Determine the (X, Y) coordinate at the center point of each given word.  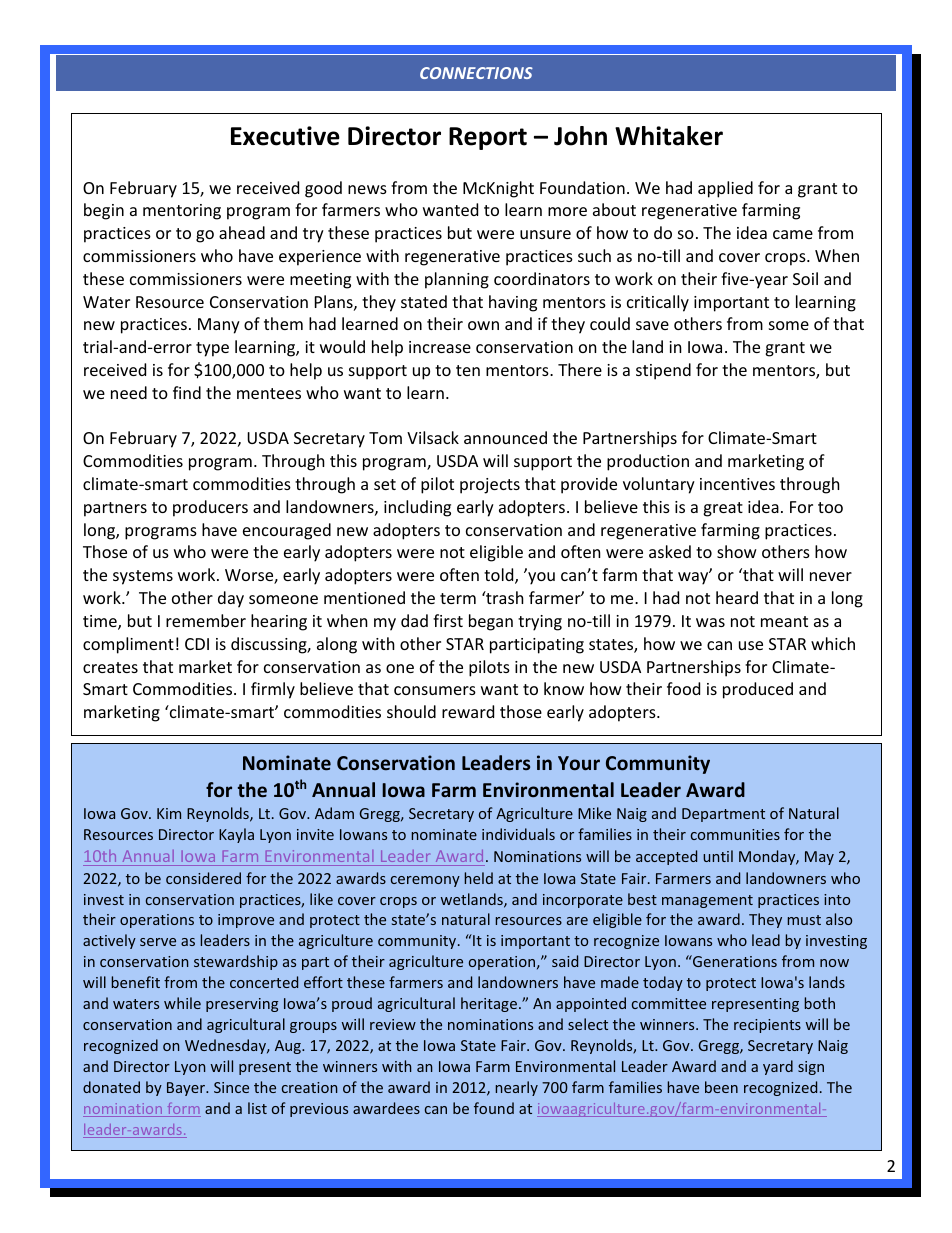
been (721, 1087)
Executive (285, 136)
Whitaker (669, 136)
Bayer (187, 1089)
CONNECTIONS (476, 73)
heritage (490, 1004)
